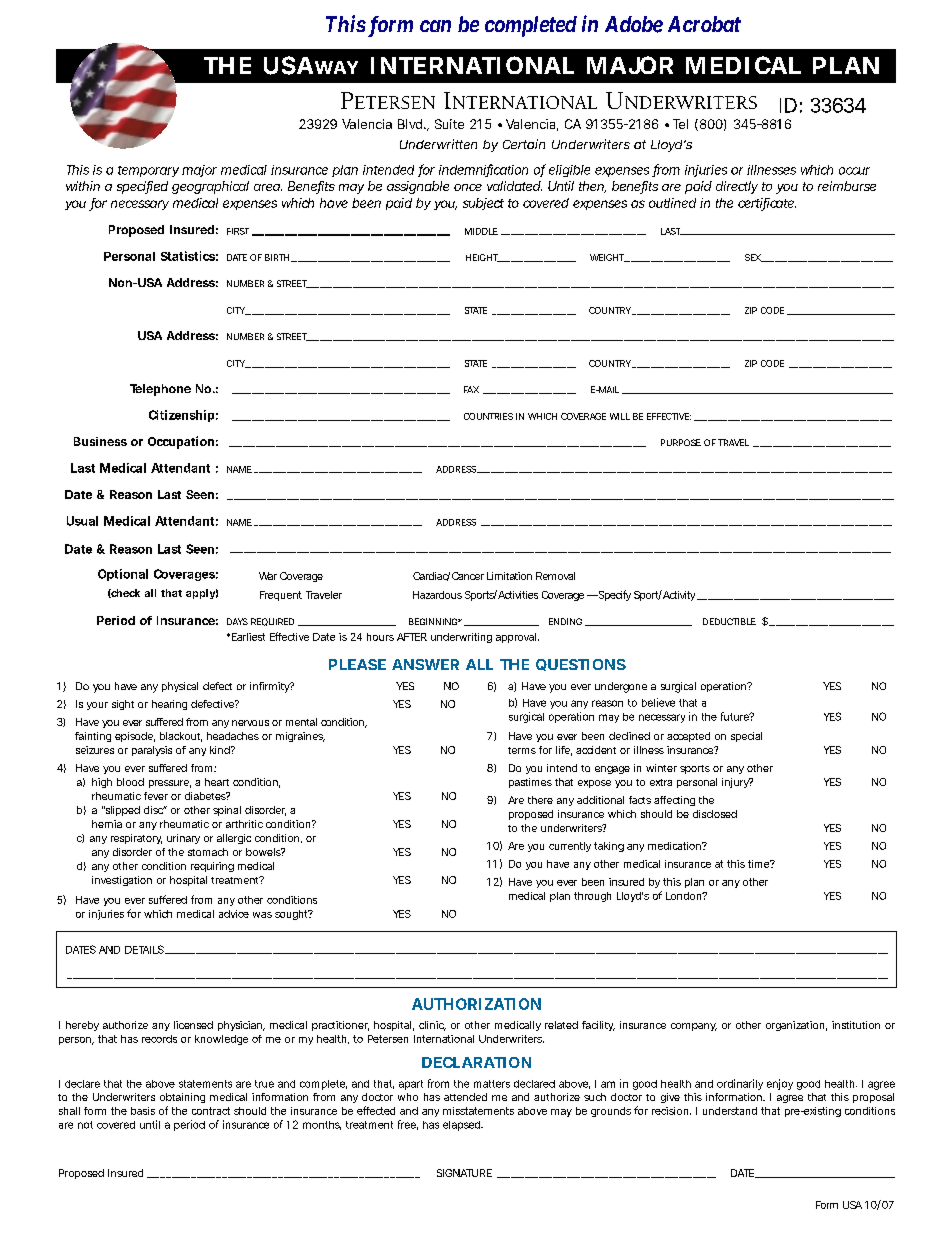 The image size is (952, 1233). I want to click on temporary, so click(148, 171).
